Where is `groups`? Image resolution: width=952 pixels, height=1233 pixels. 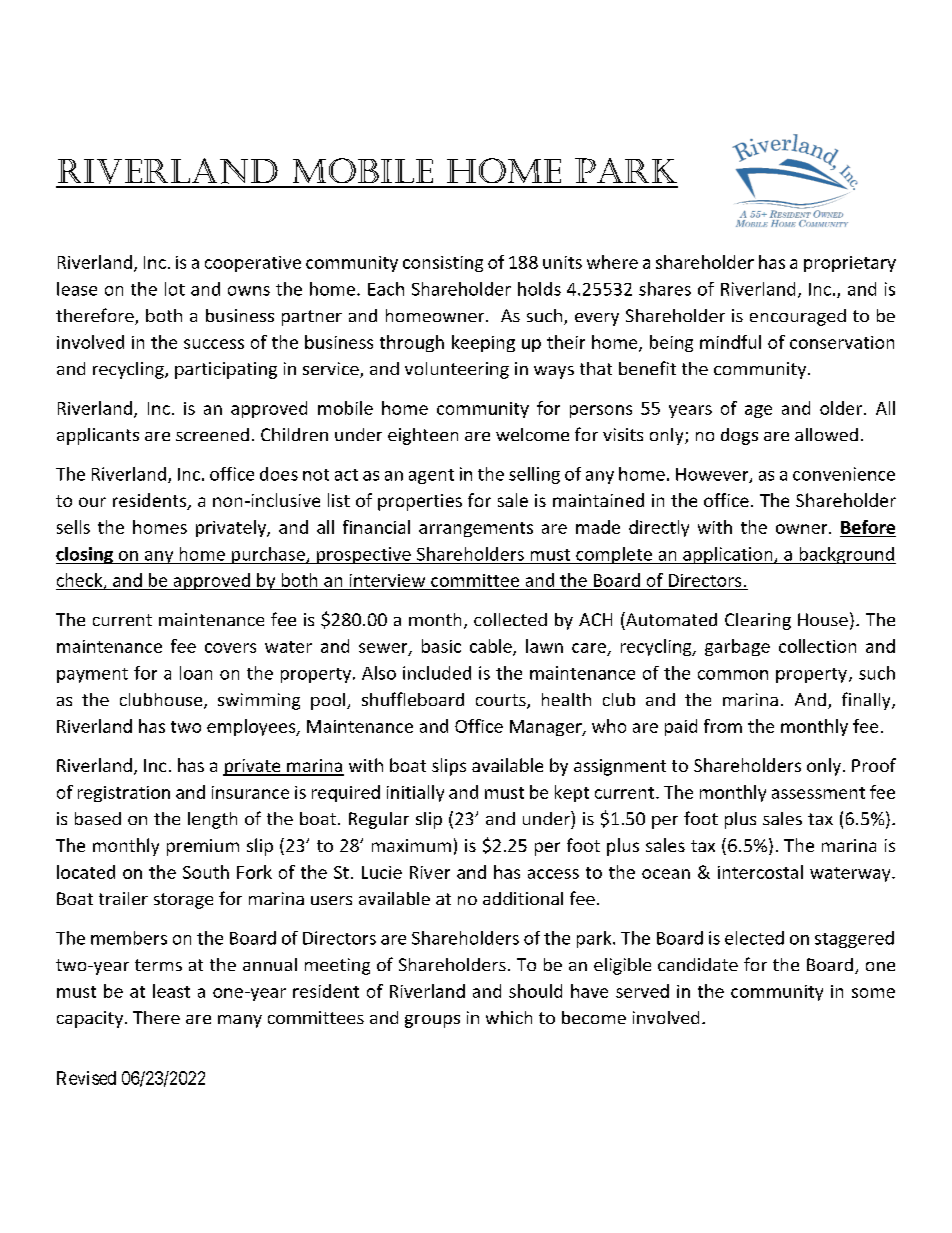
groups is located at coordinates (432, 1021).
